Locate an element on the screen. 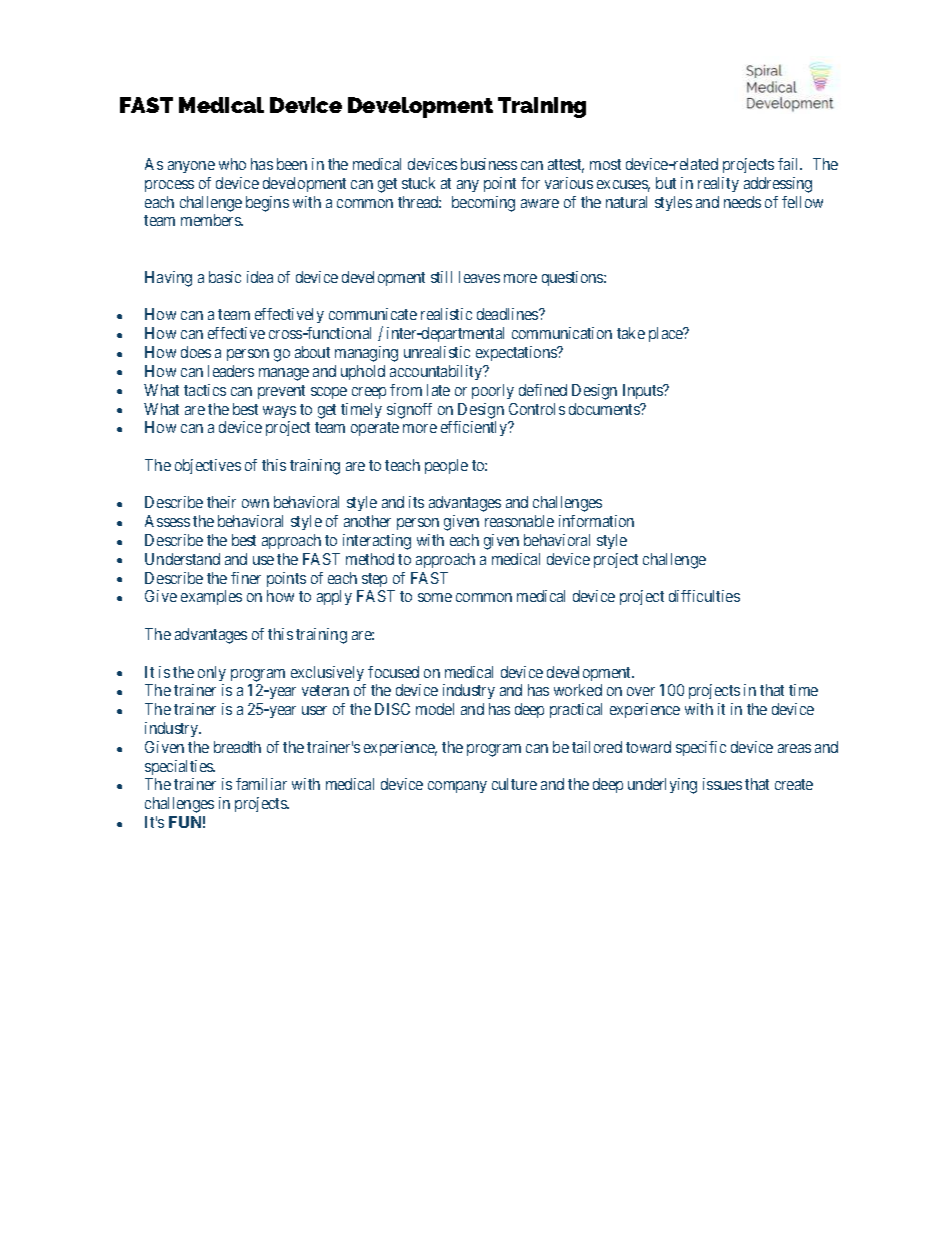 This screenshot has height=1233, width=952. difficulties is located at coordinates (704, 596).
